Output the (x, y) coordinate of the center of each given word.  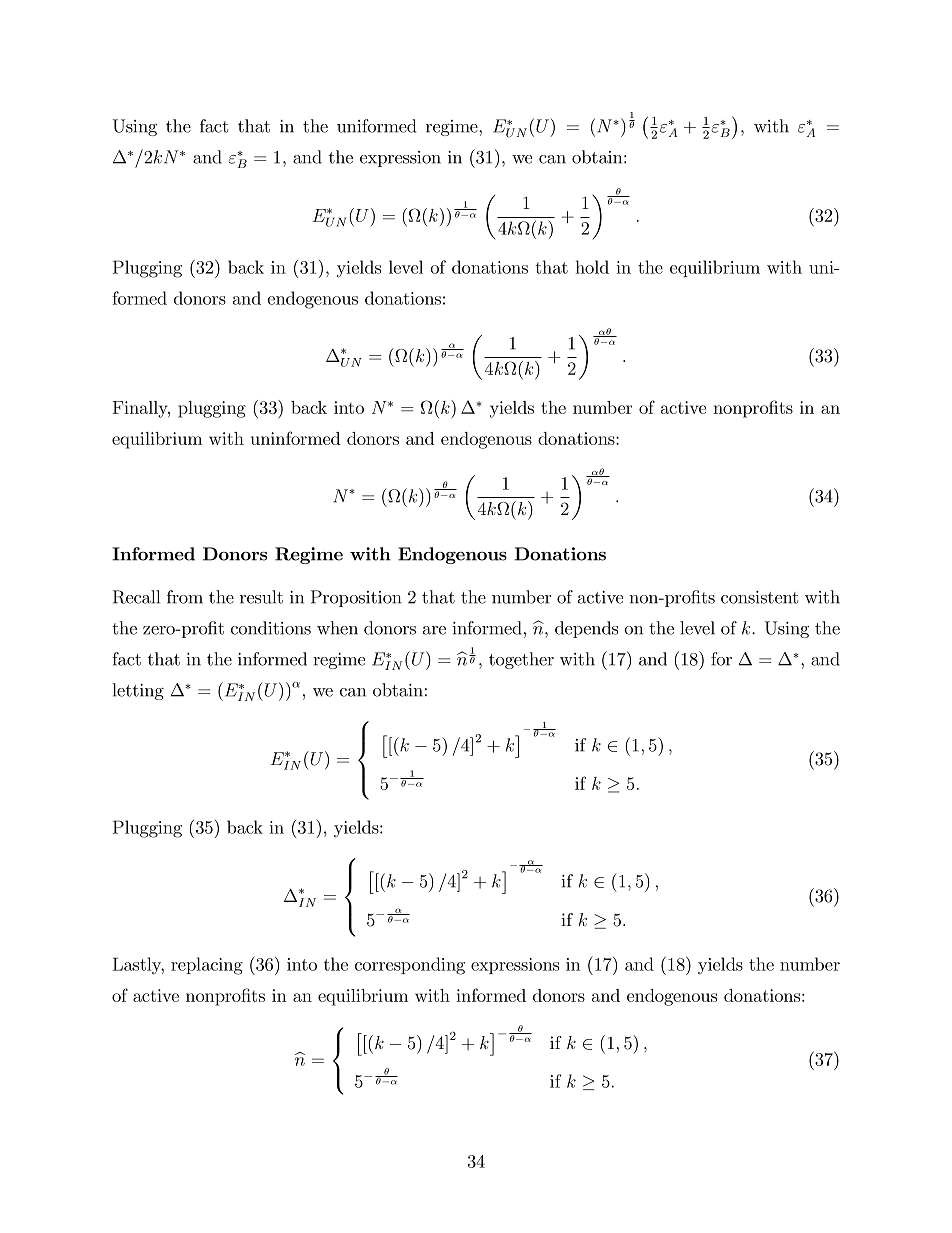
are (434, 630)
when (337, 628)
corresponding (410, 966)
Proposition (356, 598)
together (521, 660)
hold (592, 267)
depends (586, 629)
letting (138, 691)
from (185, 597)
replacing (207, 966)
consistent (759, 597)
